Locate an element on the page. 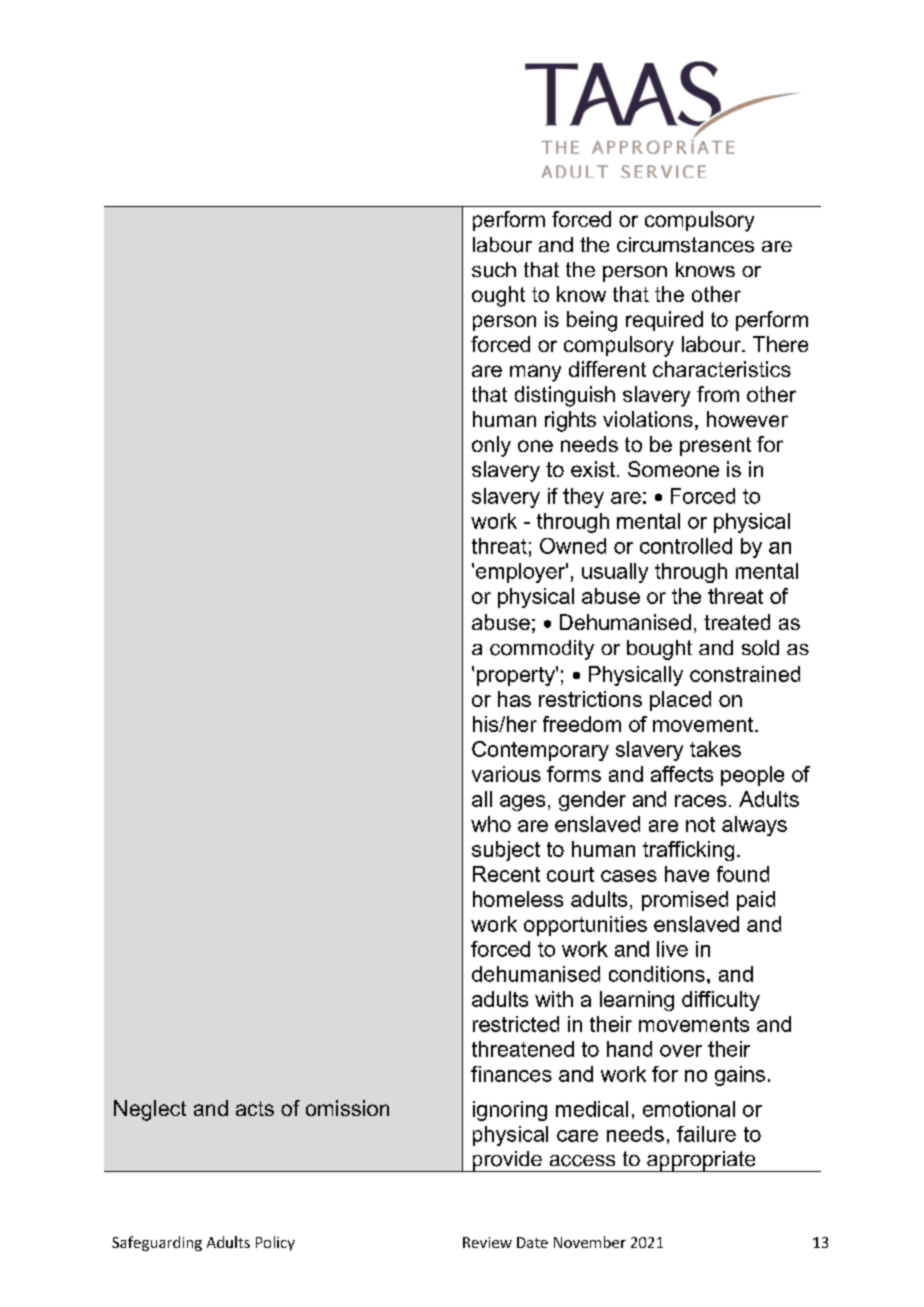  acts is located at coordinates (255, 1108).
